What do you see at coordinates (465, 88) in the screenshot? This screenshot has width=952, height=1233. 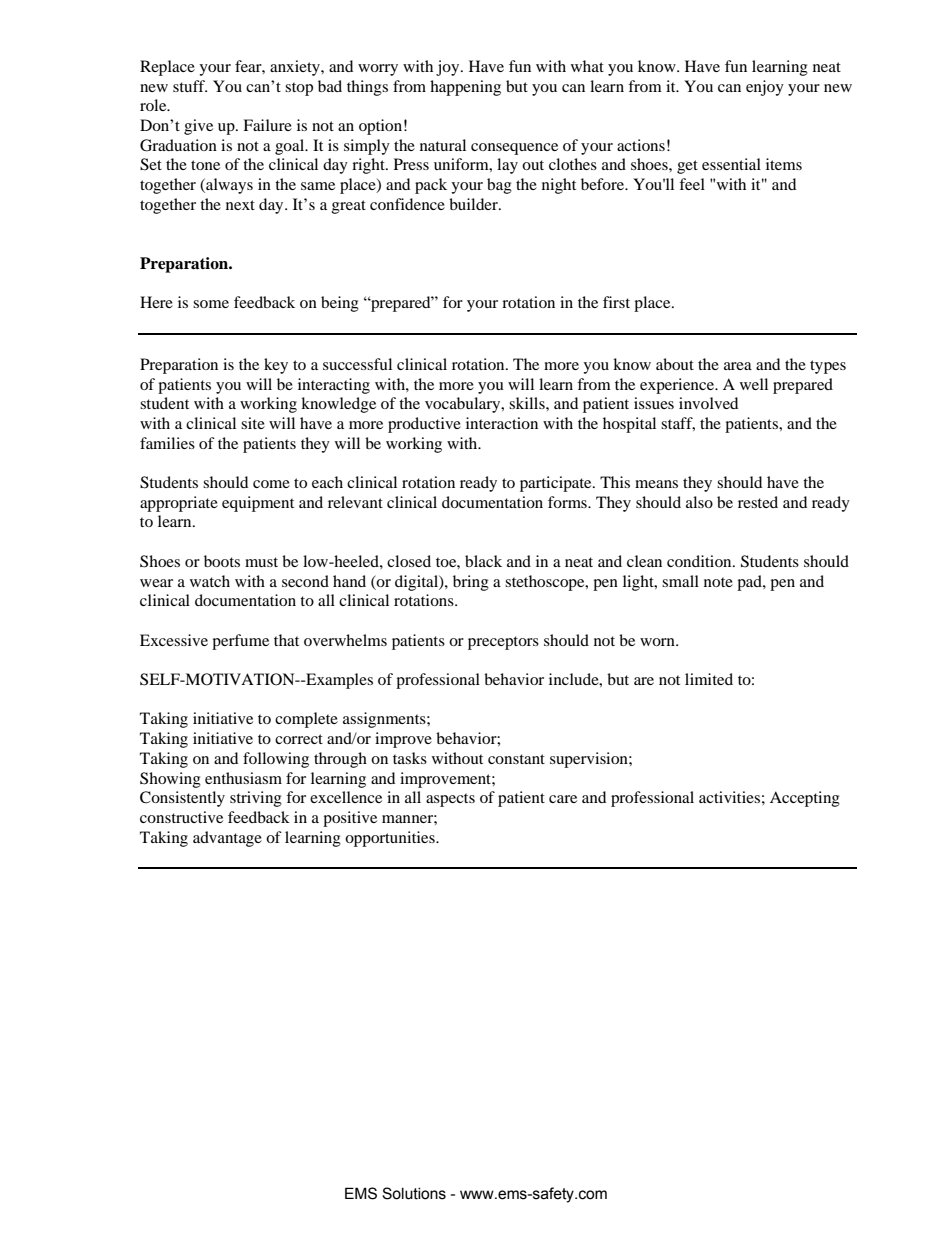 I see `happening` at bounding box center [465, 88].
